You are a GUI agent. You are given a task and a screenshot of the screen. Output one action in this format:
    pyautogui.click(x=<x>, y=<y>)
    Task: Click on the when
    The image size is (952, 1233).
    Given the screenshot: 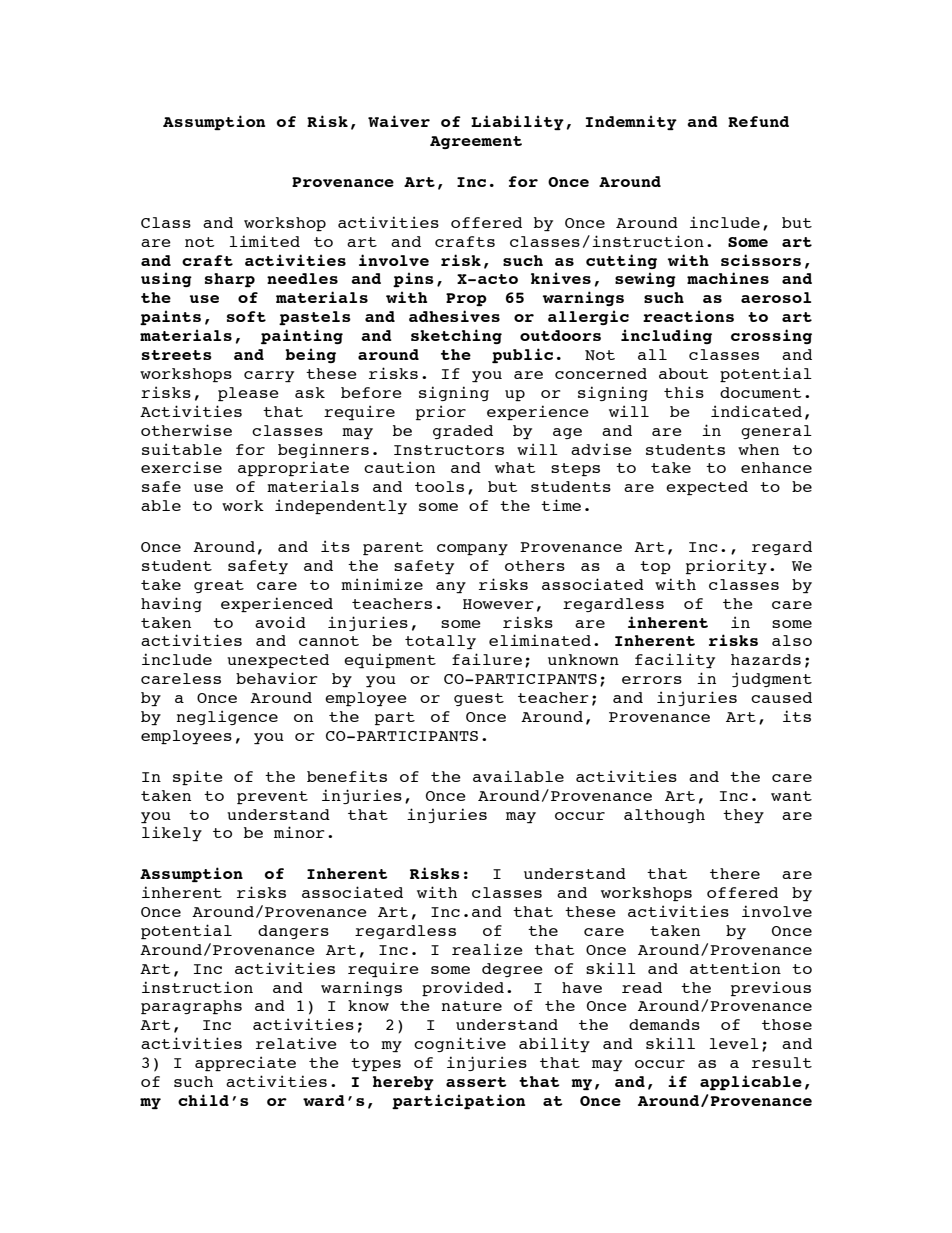 What is the action you would take?
    pyautogui.click(x=758, y=449)
